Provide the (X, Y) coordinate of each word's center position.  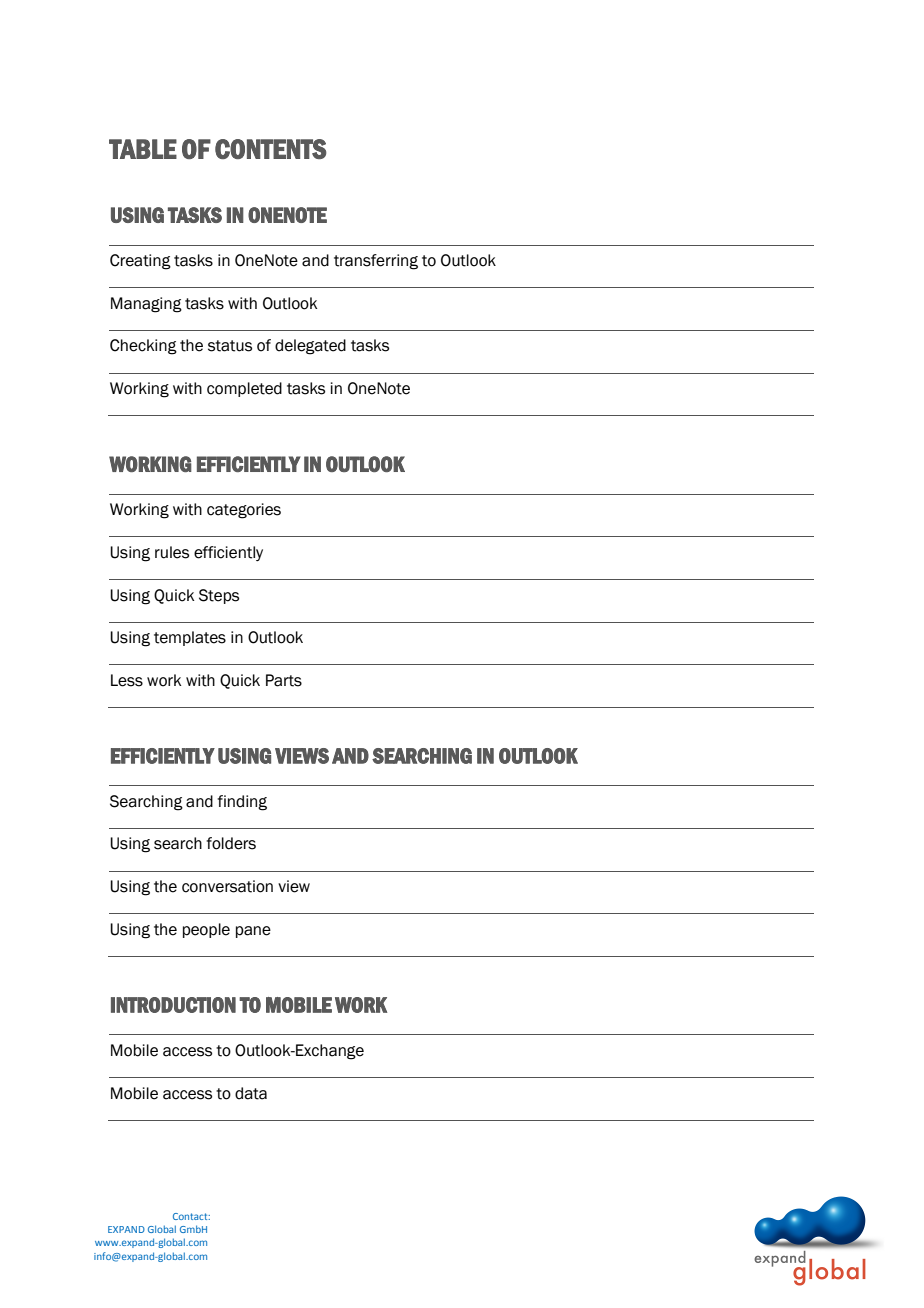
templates (190, 638)
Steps (219, 596)
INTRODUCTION (173, 1005)
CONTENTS (271, 149)
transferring (376, 262)
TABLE (143, 149)
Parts (284, 680)
